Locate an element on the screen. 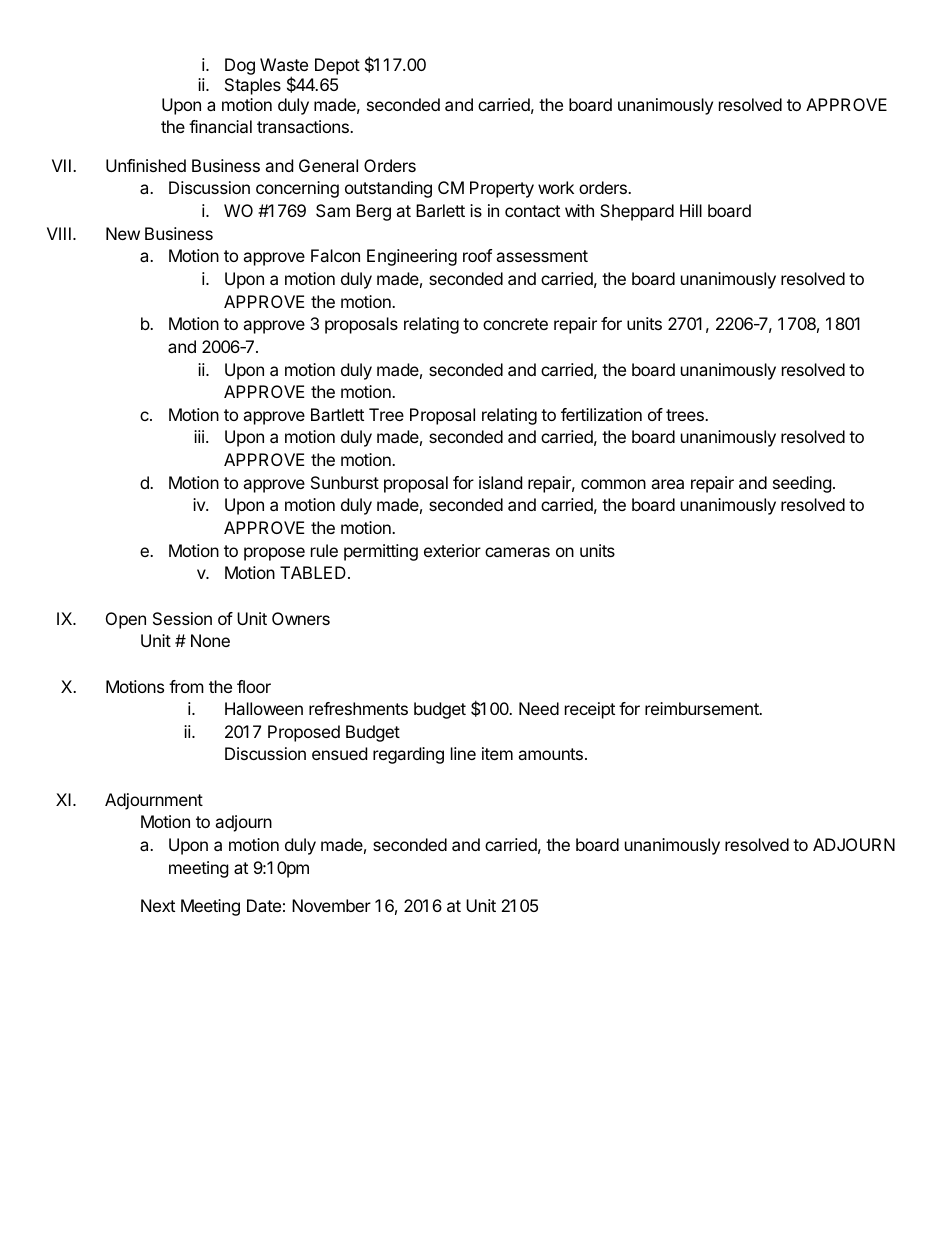 This screenshot has height=1233, width=952. November is located at coordinates (331, 905).
